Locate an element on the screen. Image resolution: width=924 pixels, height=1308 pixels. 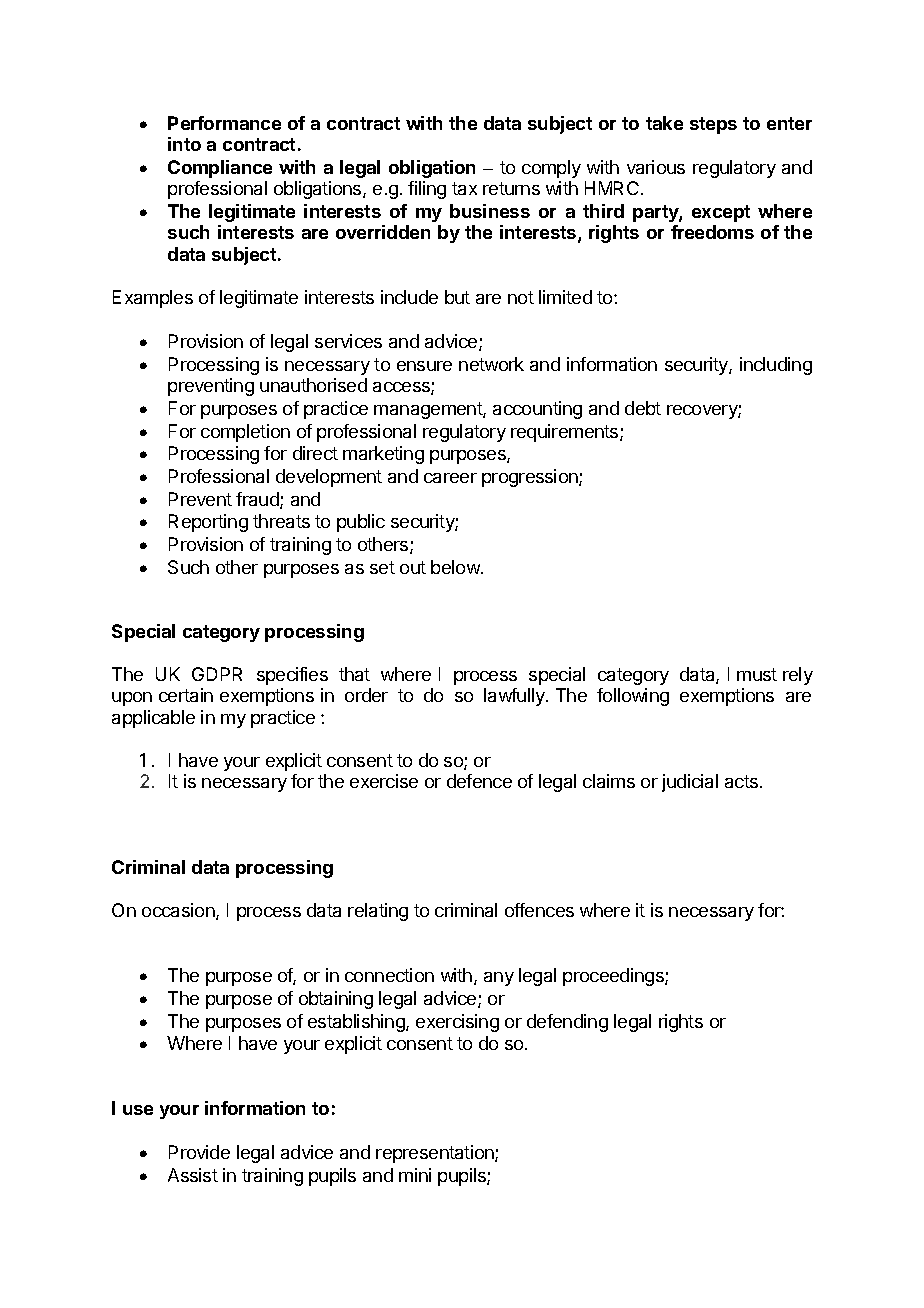
Compliance is located at coordinates (220, 169).
